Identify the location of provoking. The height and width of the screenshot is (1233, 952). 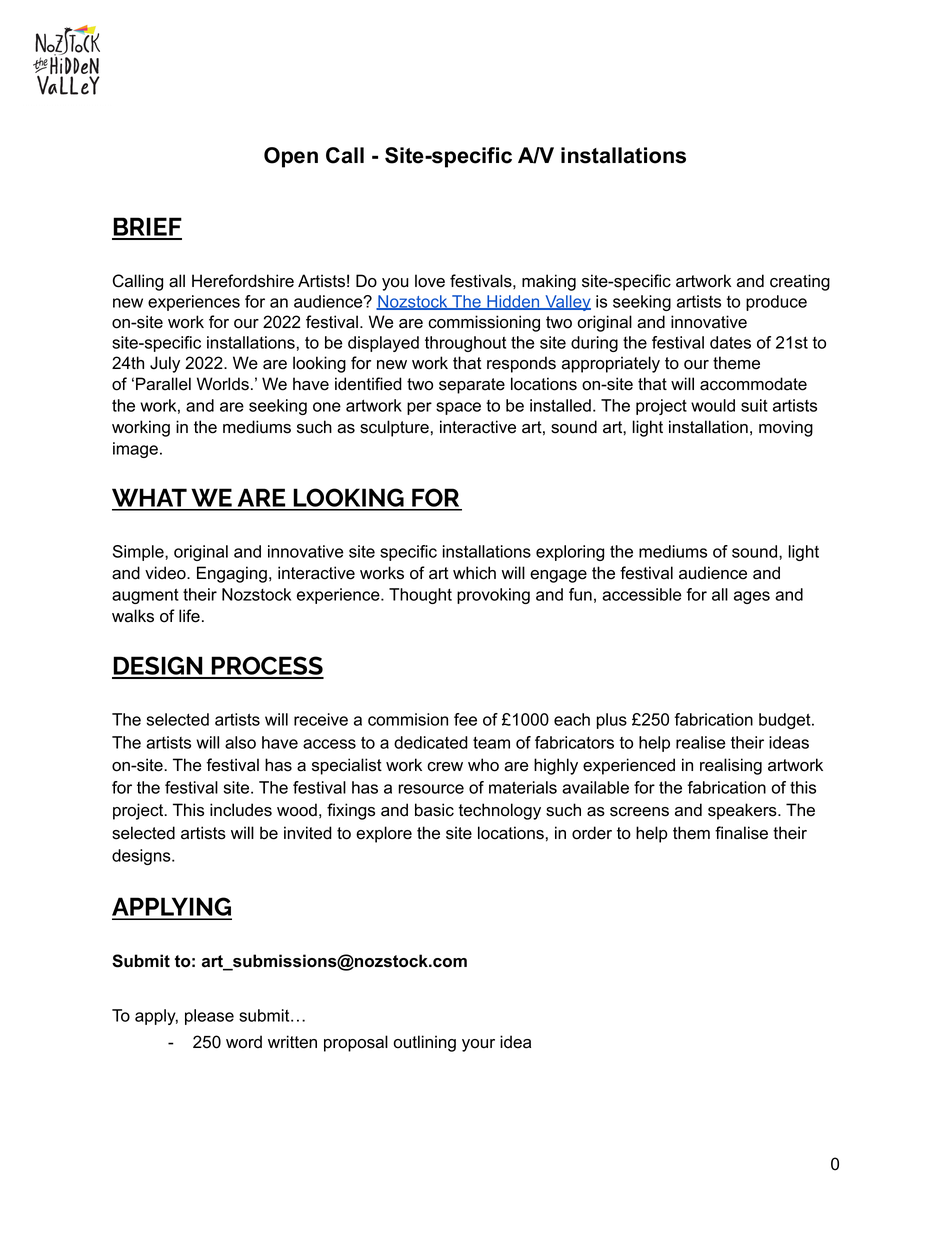
(493, 596).
